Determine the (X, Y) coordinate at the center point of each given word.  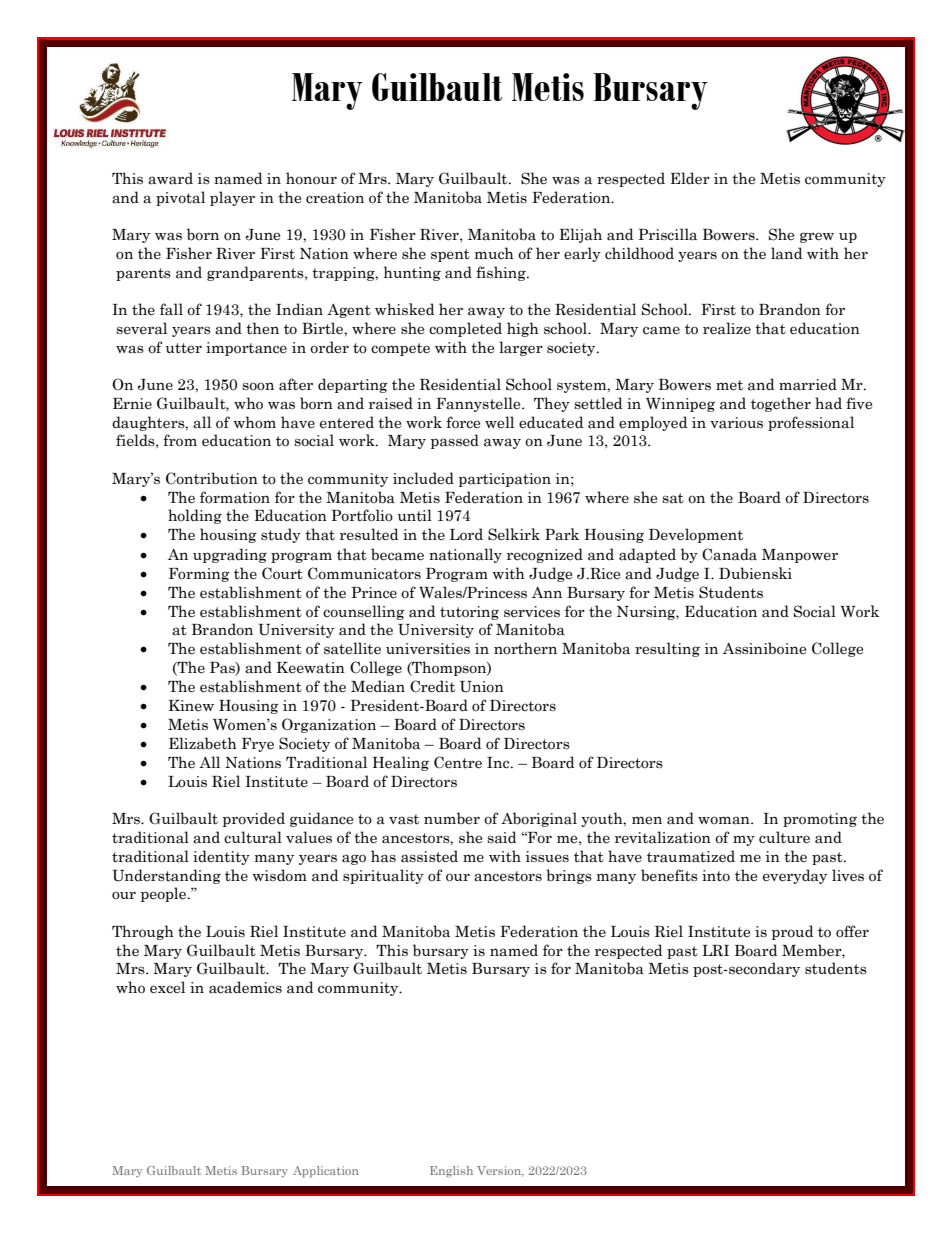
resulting (667, 649)
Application (325, 1172)
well (499, 422)
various (736, 423)
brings (569, 876)
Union (482, 687)
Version (500, 1171)
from (180, 440)
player (232, 198)
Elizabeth (203, 743)
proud (792, 932)
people (165, 894)
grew (817, 237)
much (494, 253)
